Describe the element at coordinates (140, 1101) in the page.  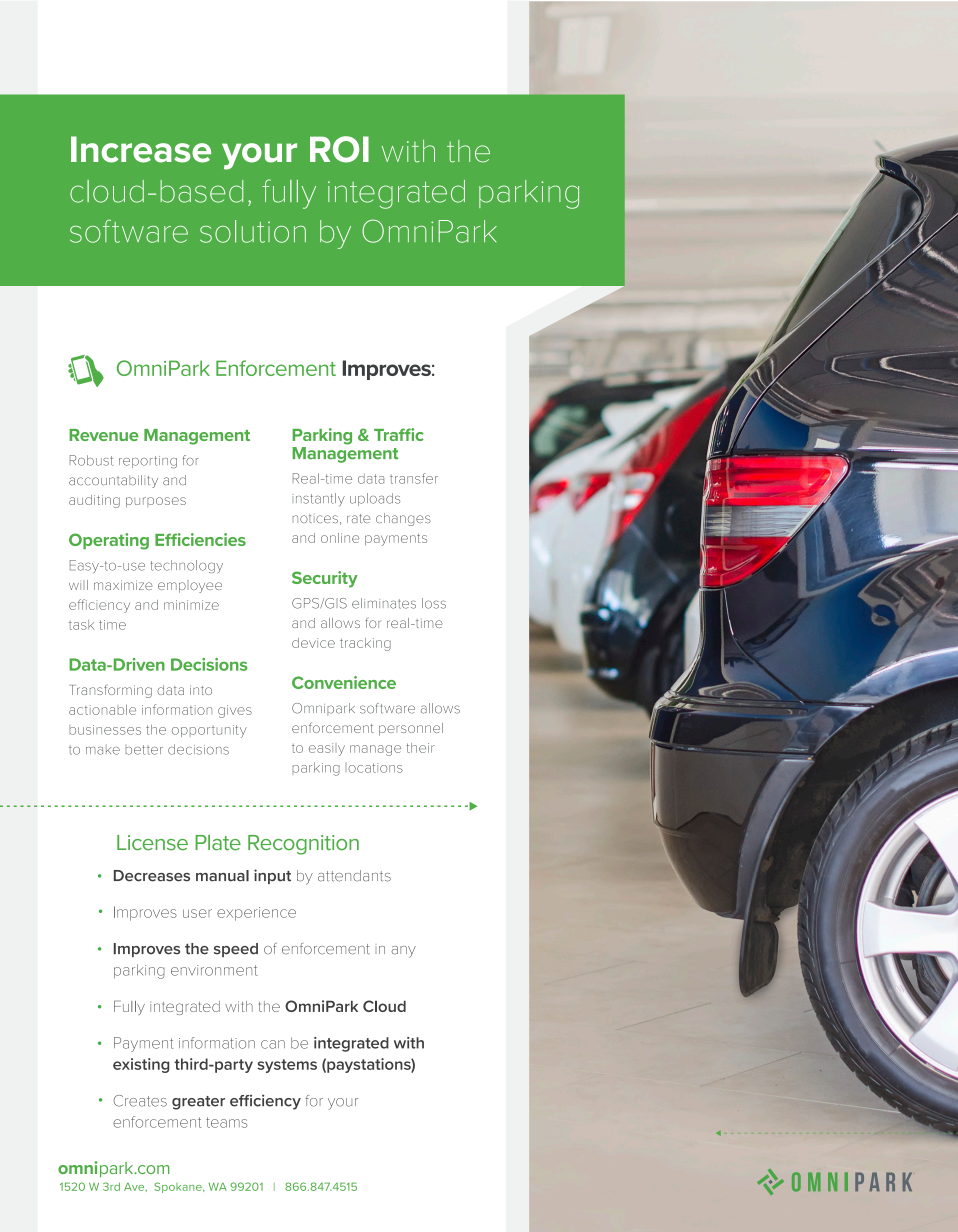
I see `Creates` at that location.
